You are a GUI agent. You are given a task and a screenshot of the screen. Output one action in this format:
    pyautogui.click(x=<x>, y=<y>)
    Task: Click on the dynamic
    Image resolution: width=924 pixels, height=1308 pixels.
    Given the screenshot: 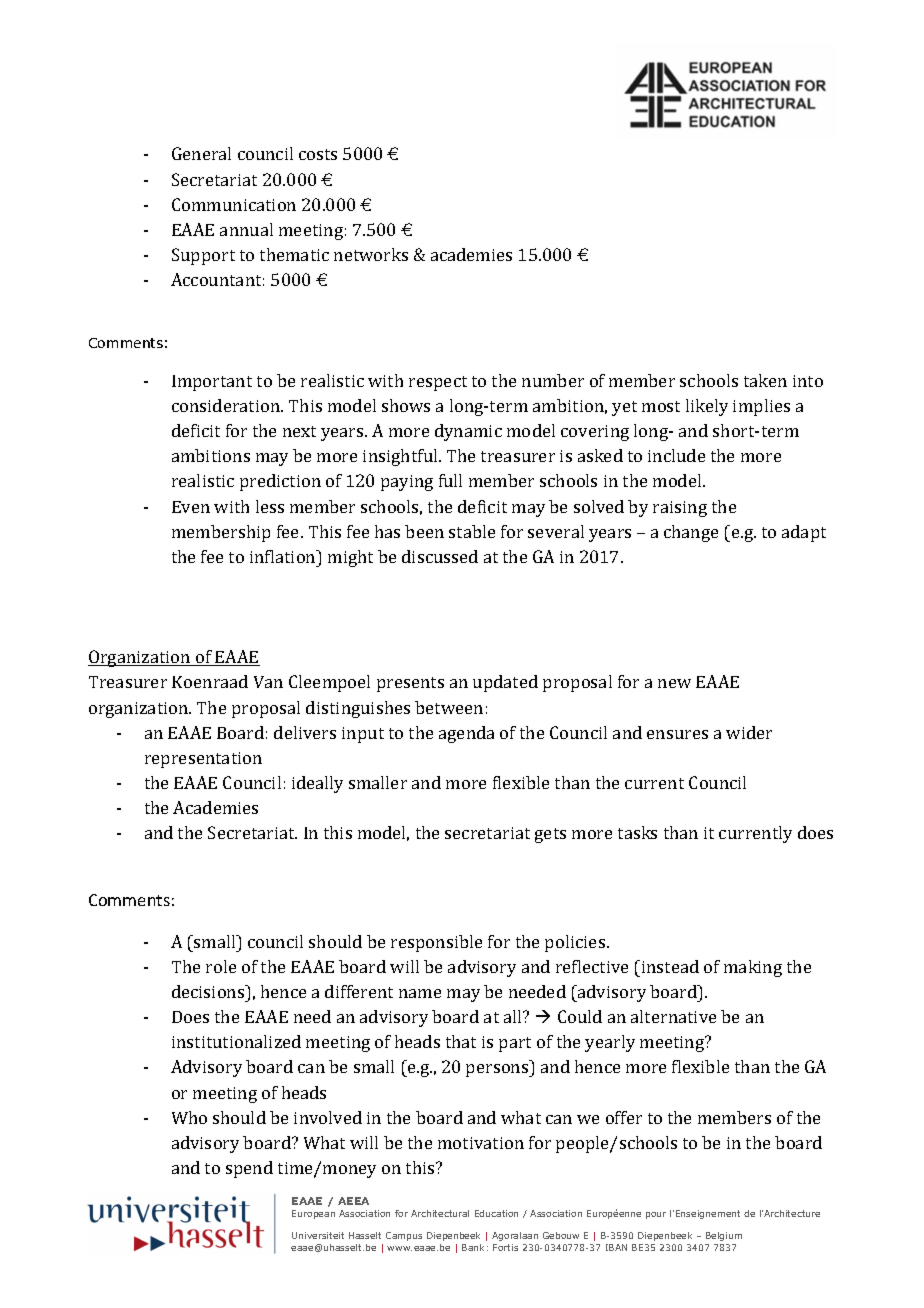 What is the action you would take?
    pyautogui.click(x=468, y=432)
